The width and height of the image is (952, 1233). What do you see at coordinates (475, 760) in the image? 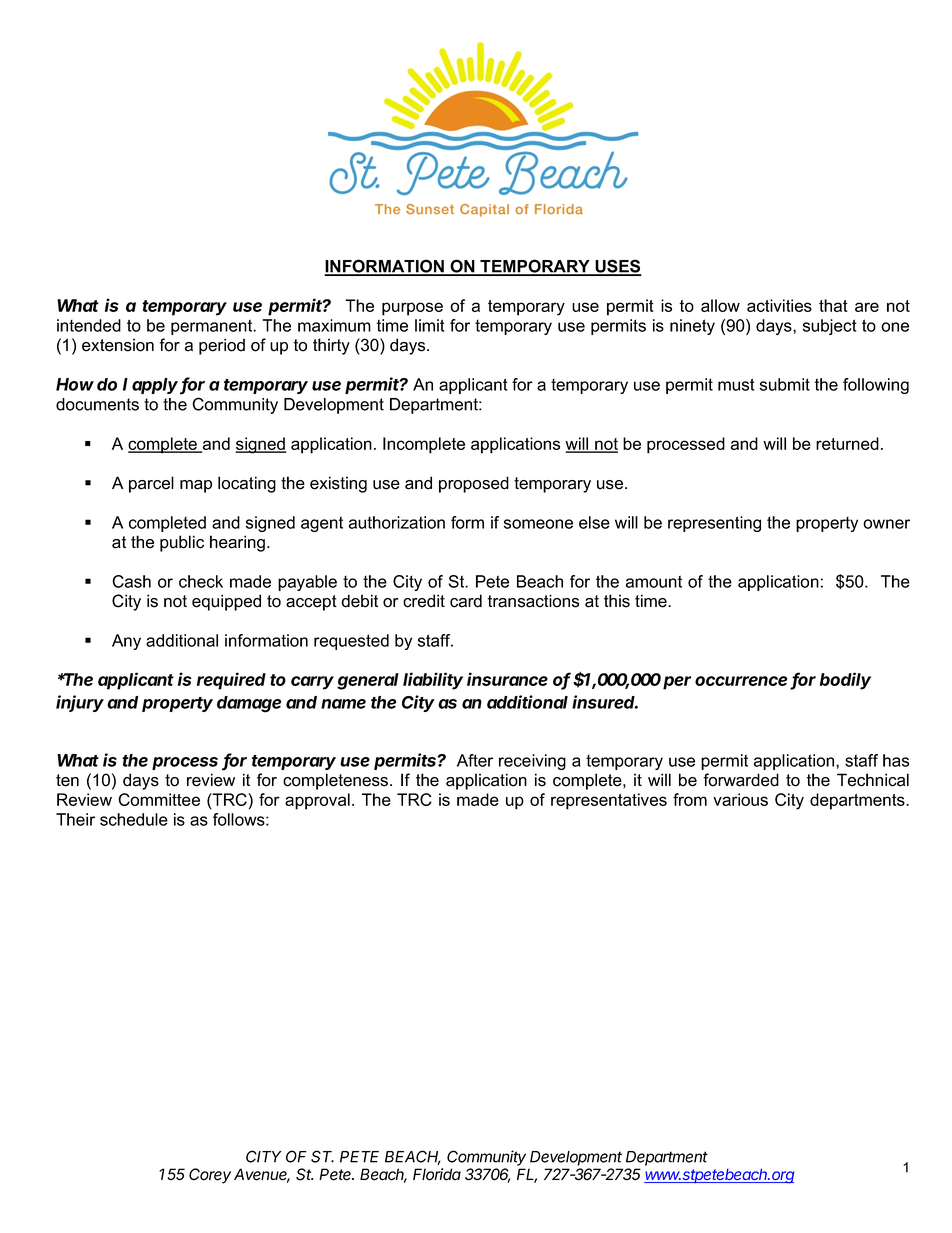
I see `After` at bounding box center [475, 760].
